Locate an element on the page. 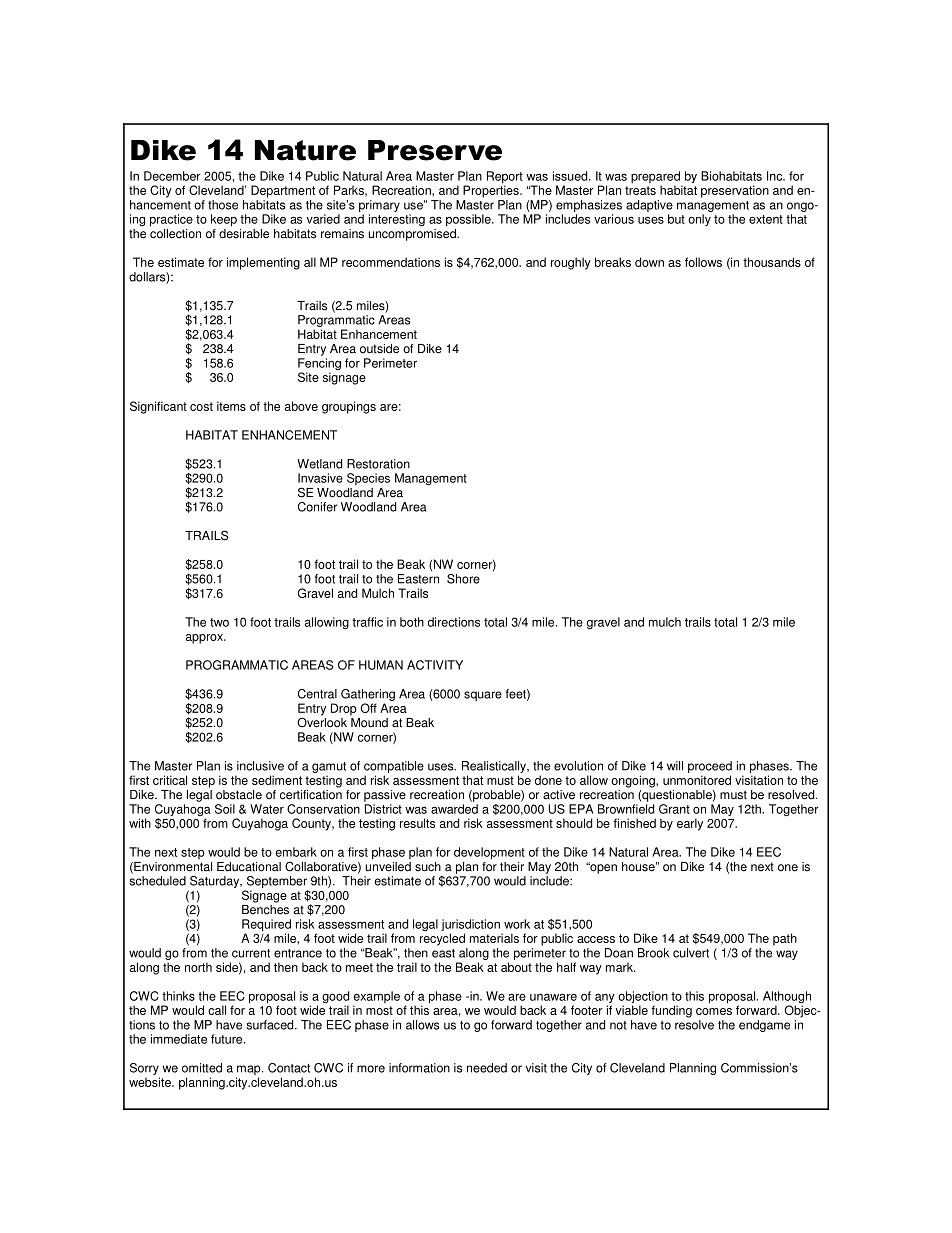  early is located at coordinates (690, 824).
